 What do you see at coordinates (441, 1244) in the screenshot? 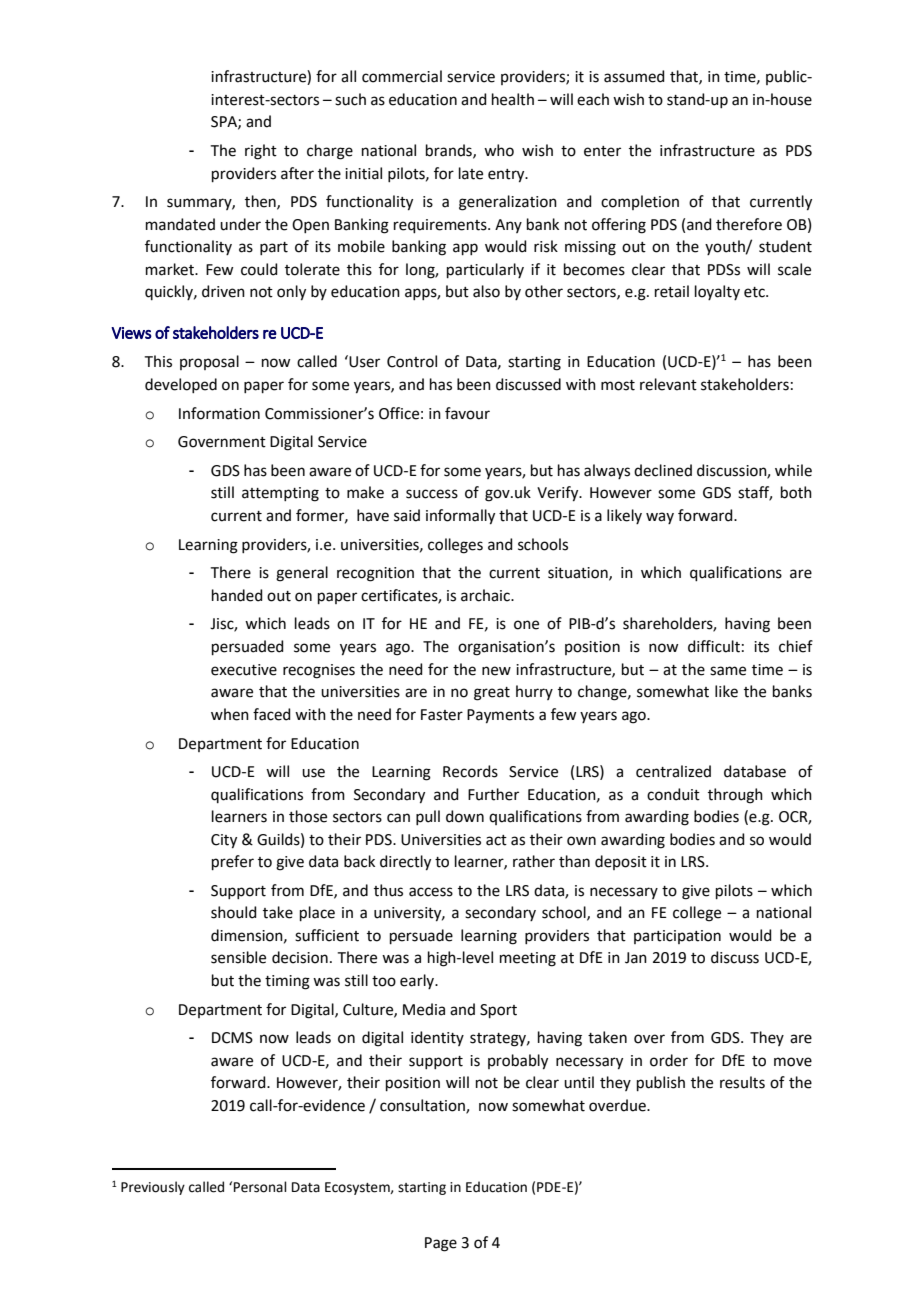
I see `Page` at bounding box center [441, 1244].
